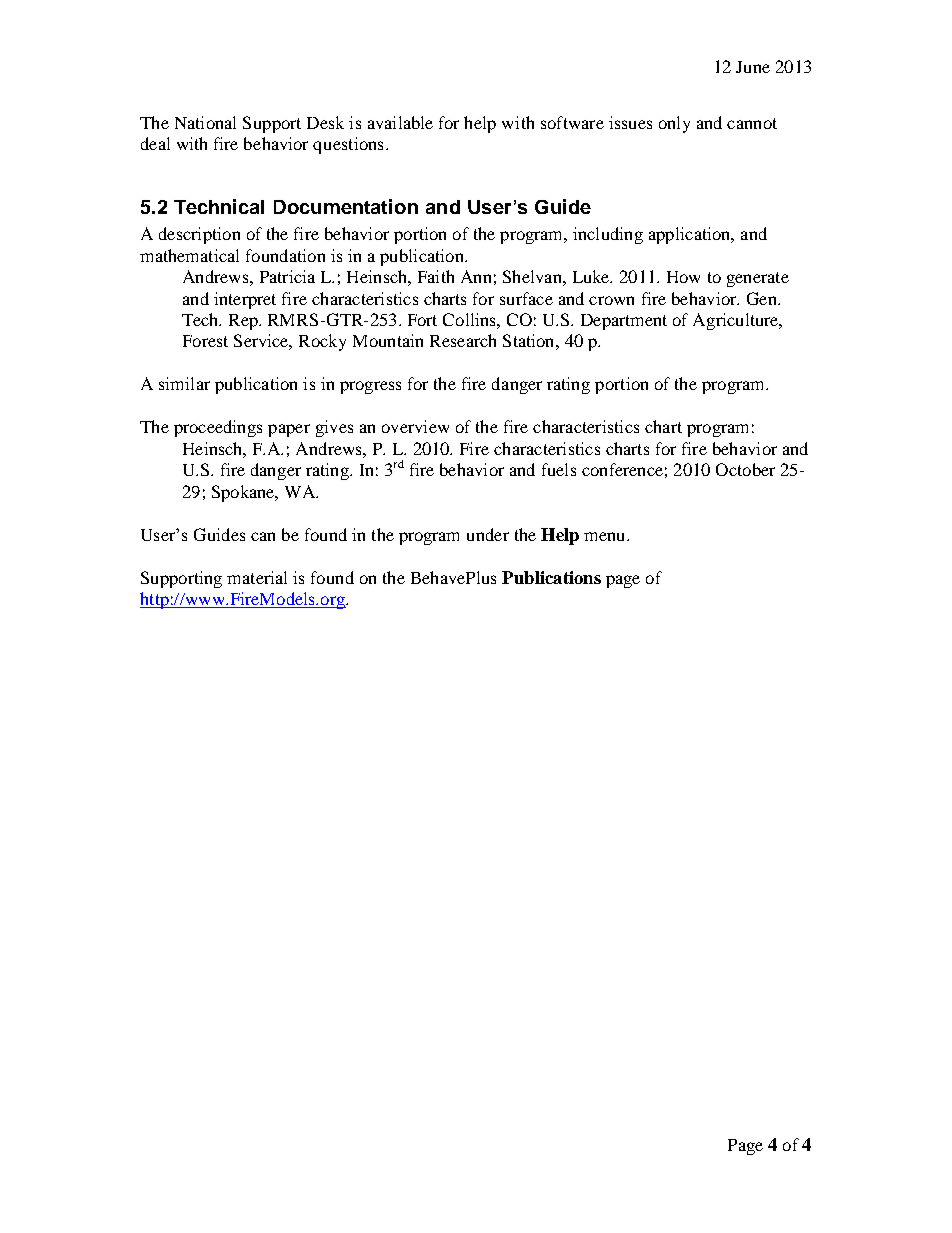 This screenshot has width=952, height=1233. I want to click on How, so click(683, 277).
